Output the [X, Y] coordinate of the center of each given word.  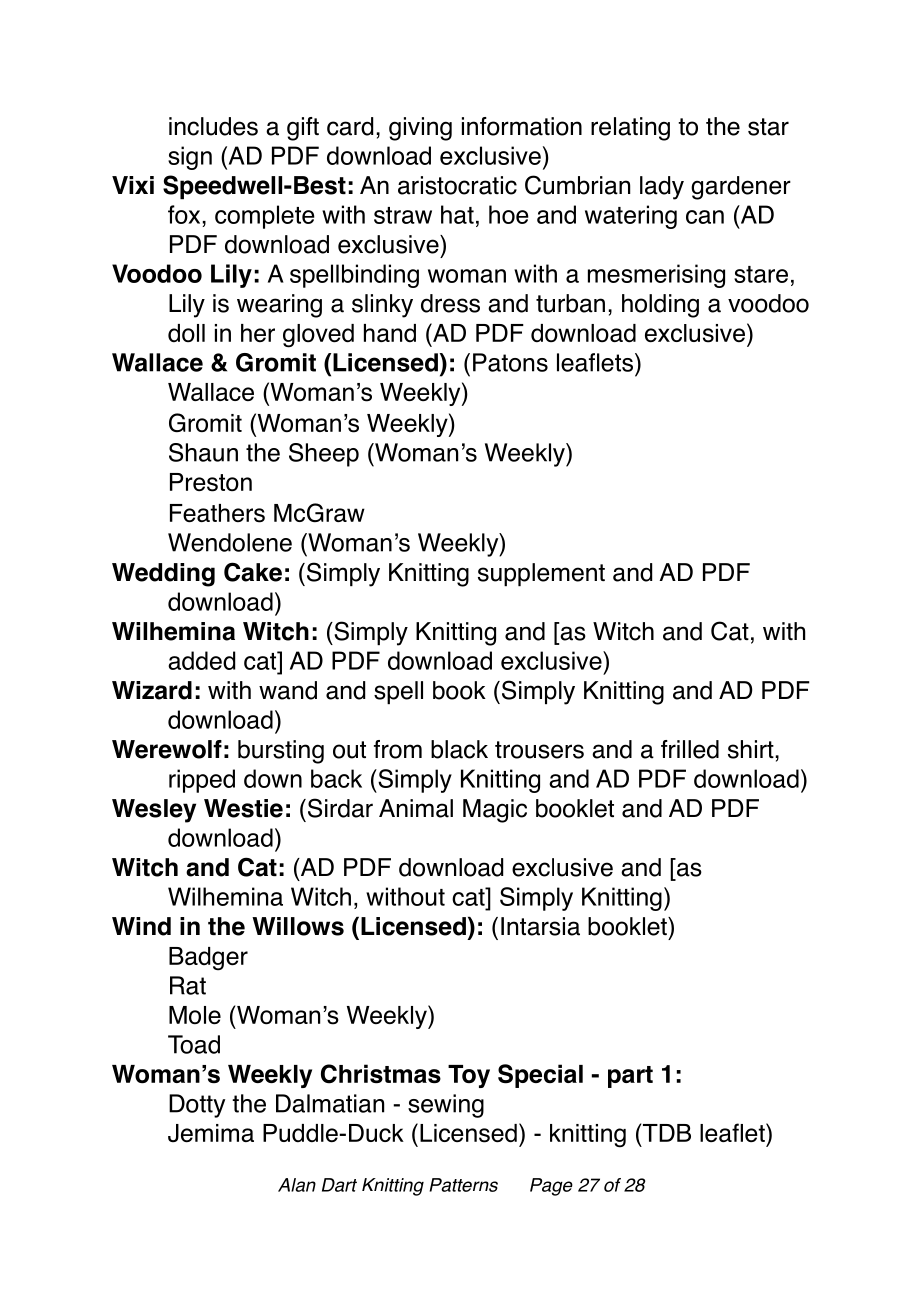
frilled [690, 749]
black [459, 749]
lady [662, 188]
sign [190, 158]
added [201, 660]
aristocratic [457, 185]
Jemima [211, 1133]
